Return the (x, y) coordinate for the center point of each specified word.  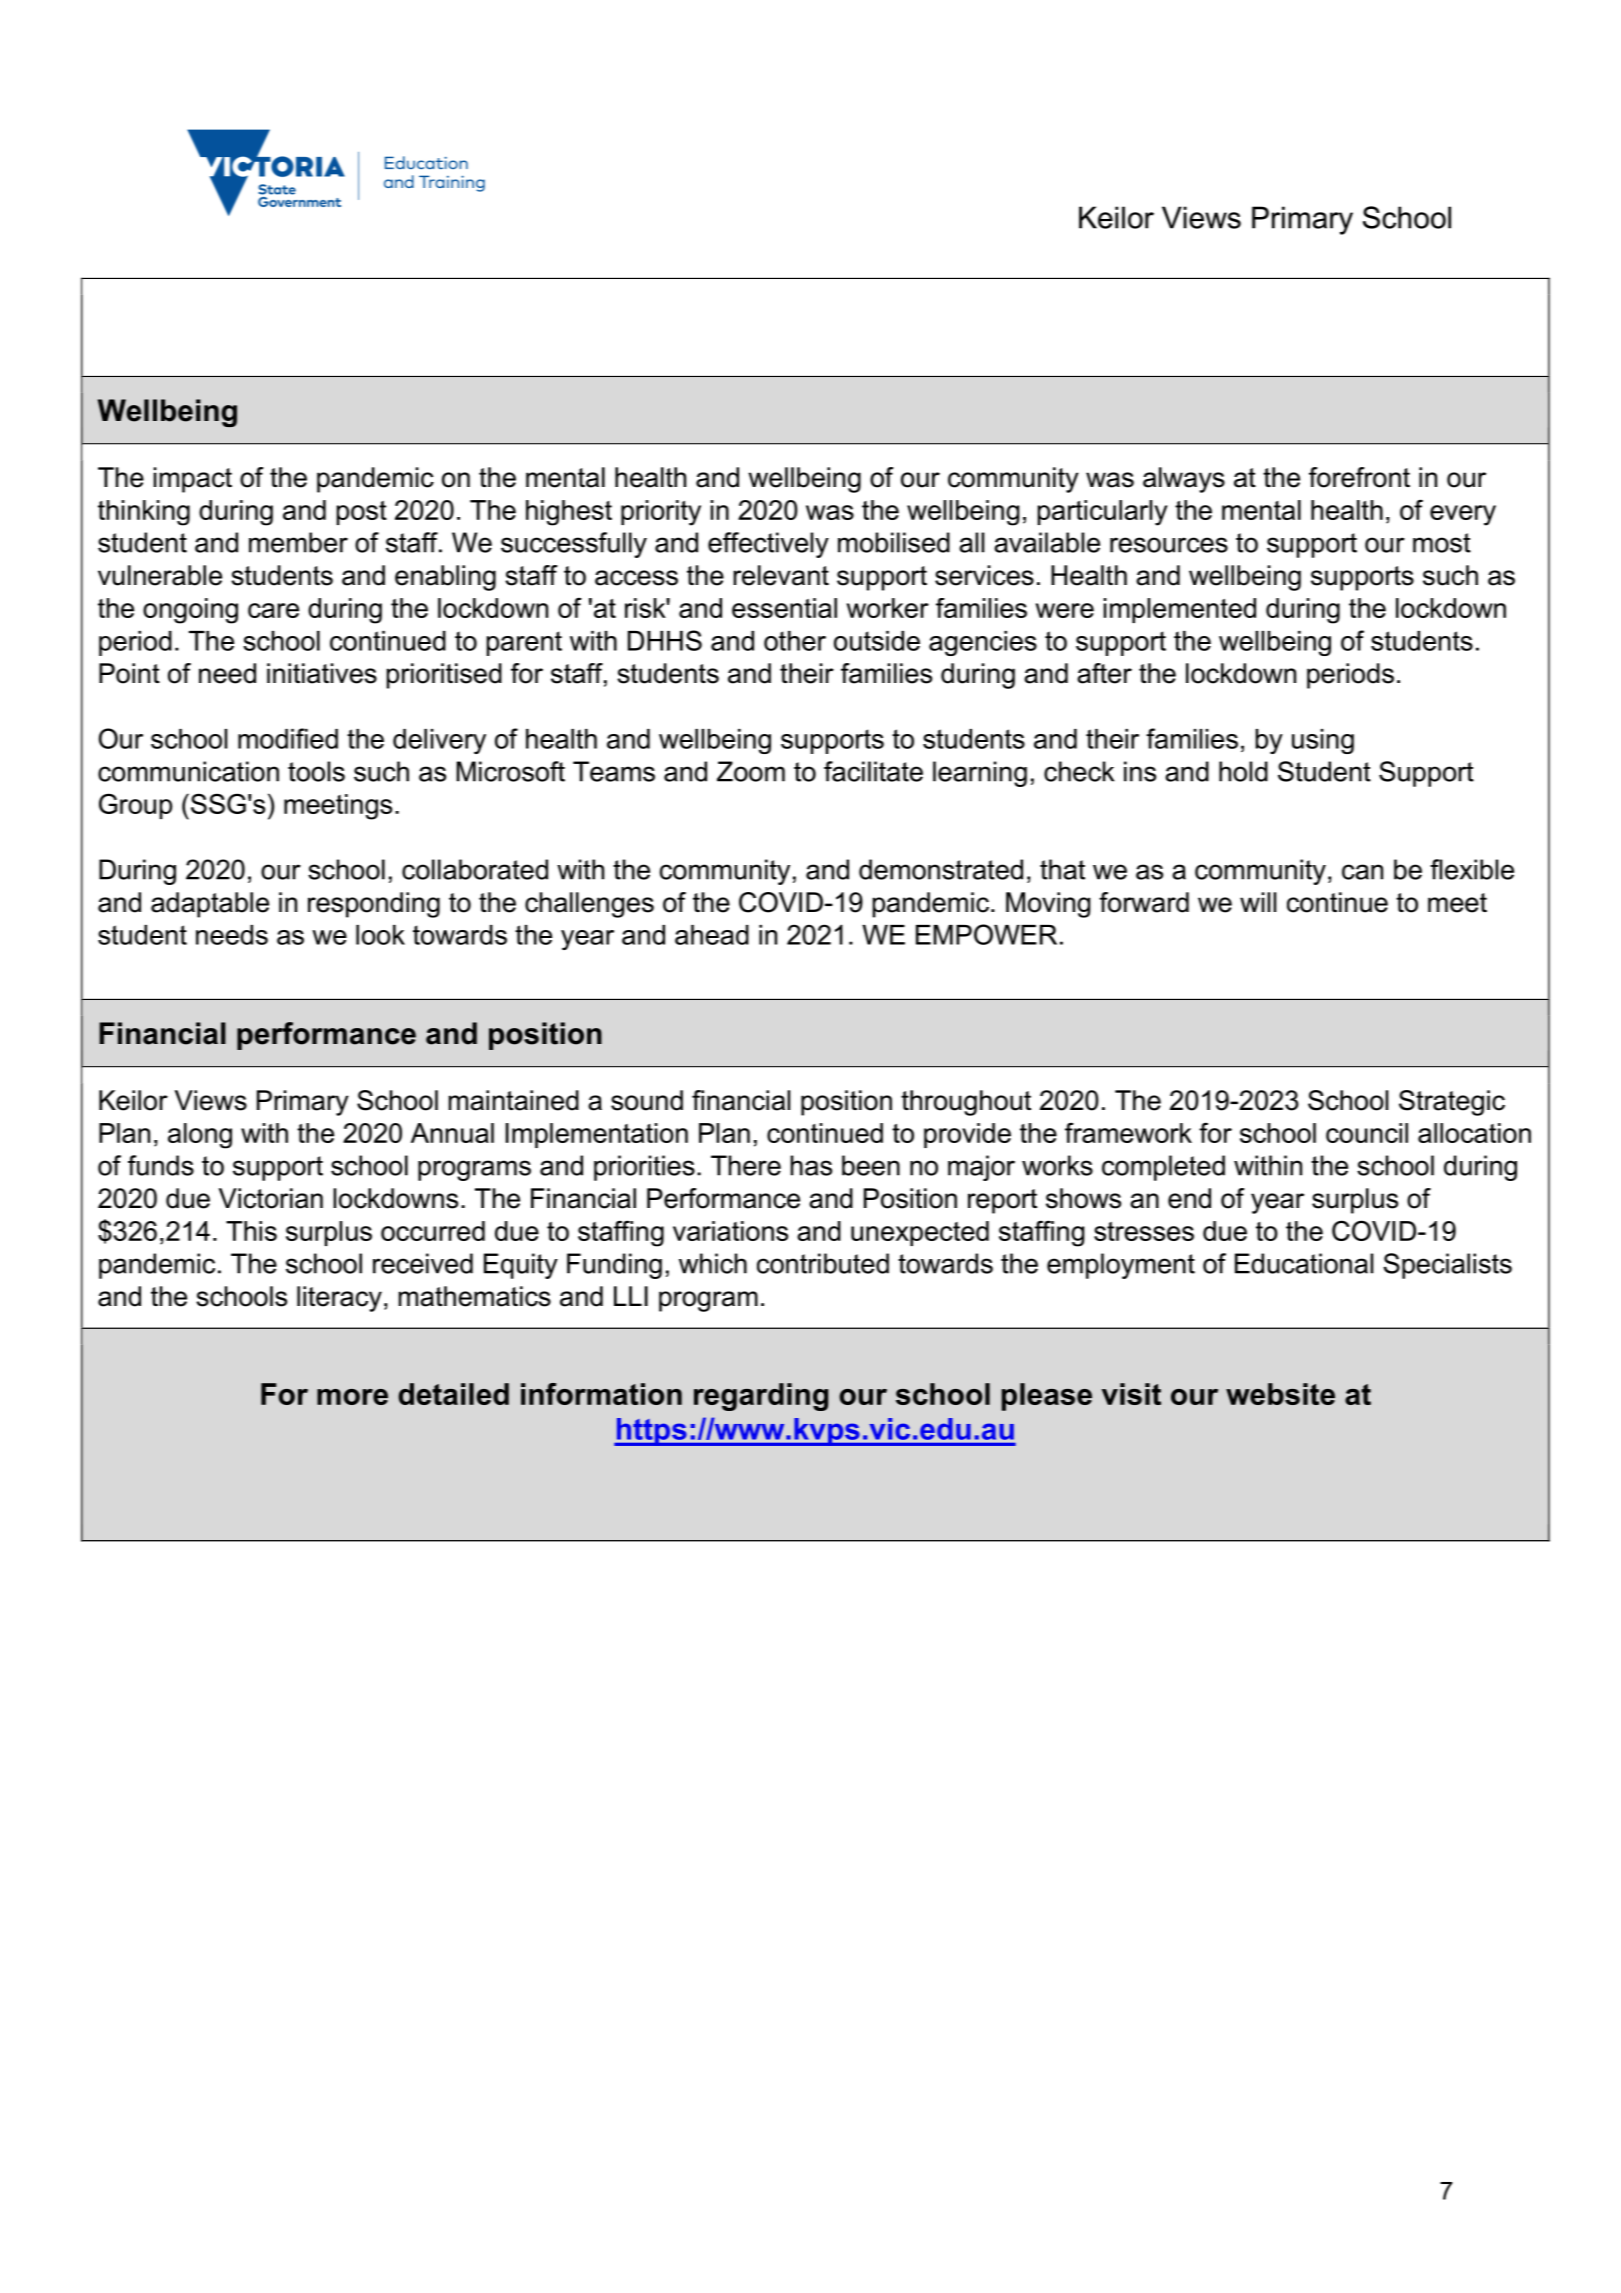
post (362, 513)
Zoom (751, 771)
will (1258, 902)
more (352, 1397)
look (380, 935)
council (1367, 1133)
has (811, 1165)
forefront (1359, 477)
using (1323, 741)
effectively (768, 545)
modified (288, 738)
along (200, 1136)
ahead (712, 935)
